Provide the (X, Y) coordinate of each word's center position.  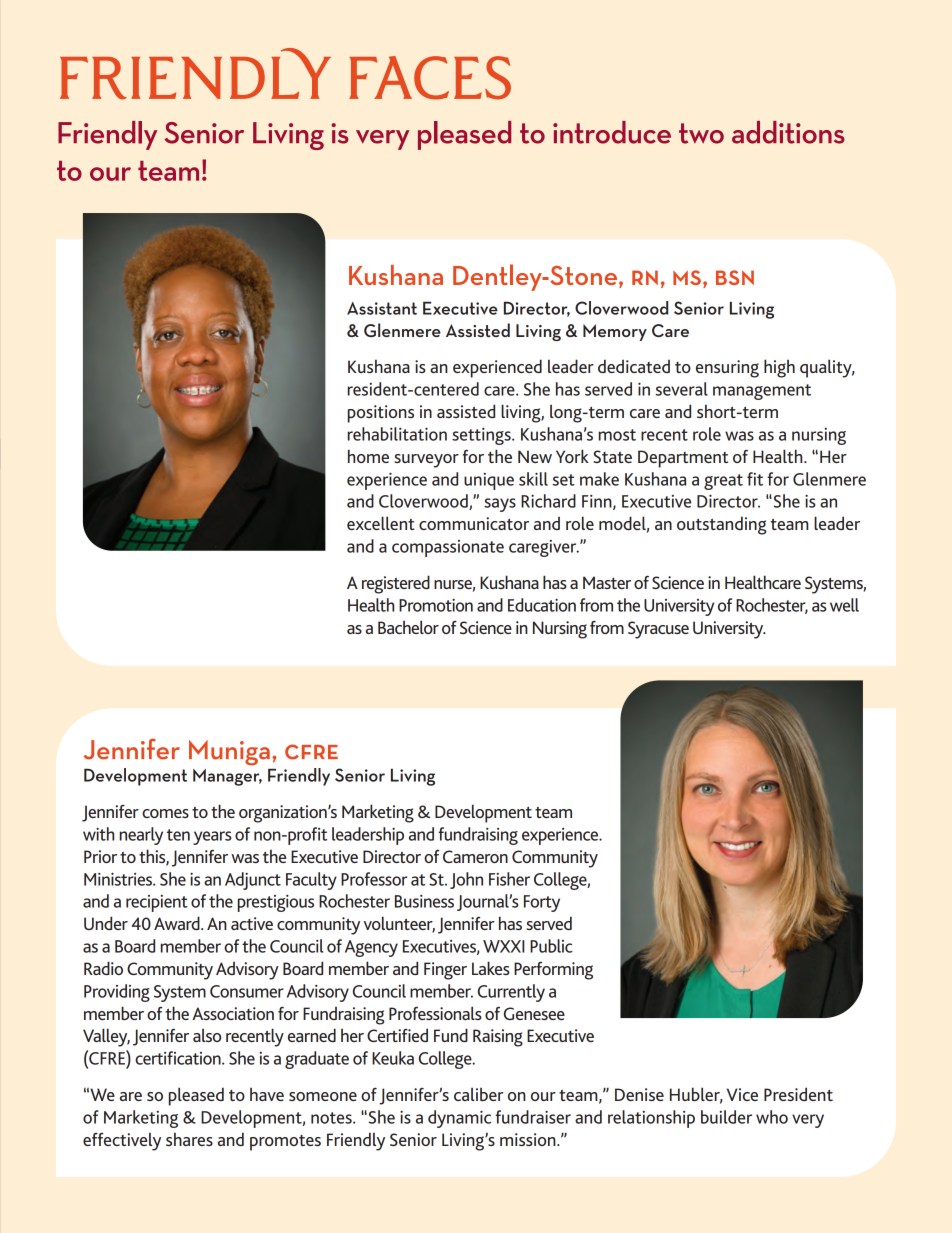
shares (189, 1139)
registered (396, 584)
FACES (430, 78)
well (844, 605)
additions (788, 132)
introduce (612, 132)
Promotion (436, 605)
